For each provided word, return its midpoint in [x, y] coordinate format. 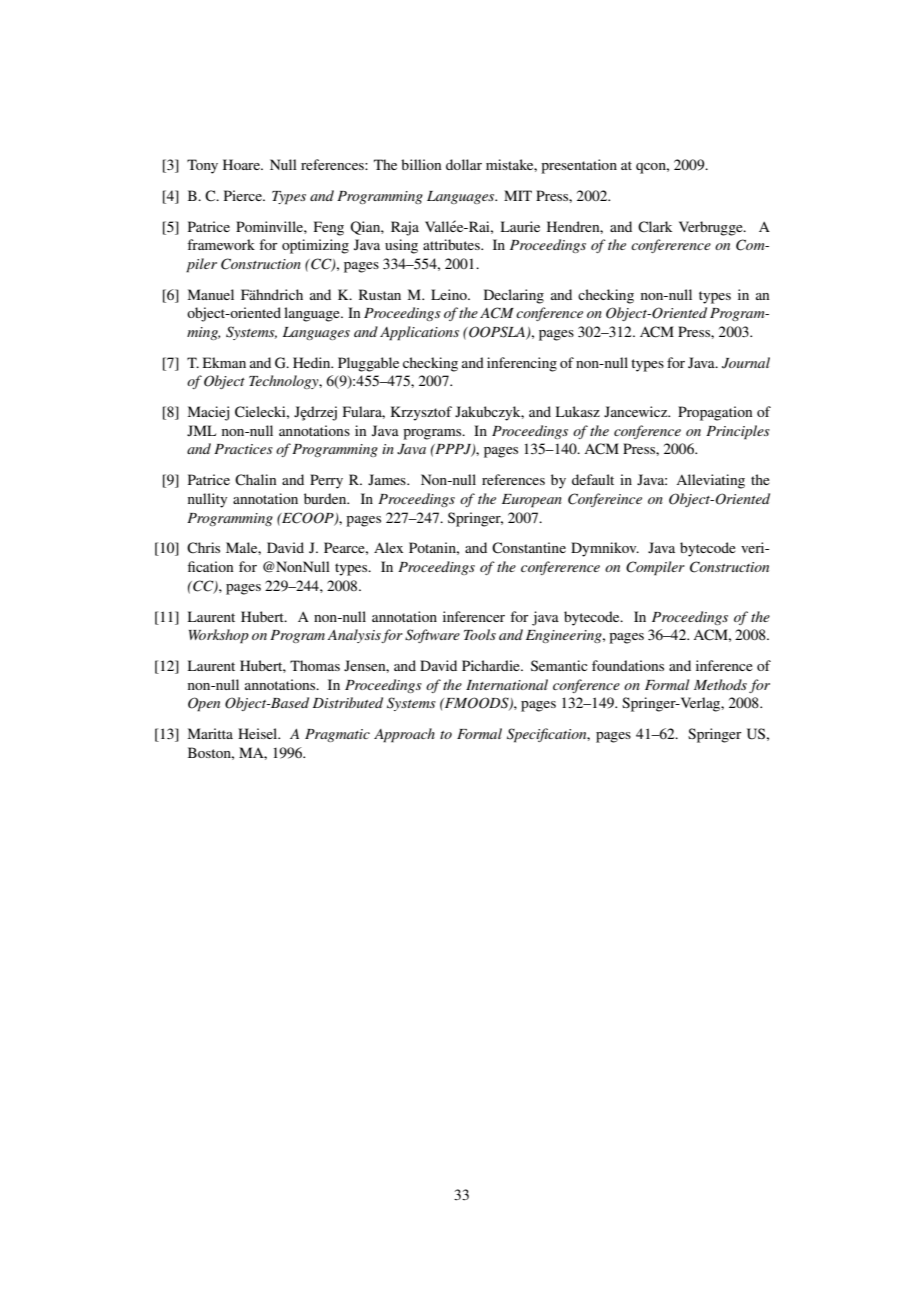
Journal [746, 363]
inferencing [522, 364]
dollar [464, 164]
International [507, 684]
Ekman [224, 362]
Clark [655, 227]
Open [204, 704]
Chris [203, 548]
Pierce [244, 195]
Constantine [529, 548]
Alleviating [710, 481]
